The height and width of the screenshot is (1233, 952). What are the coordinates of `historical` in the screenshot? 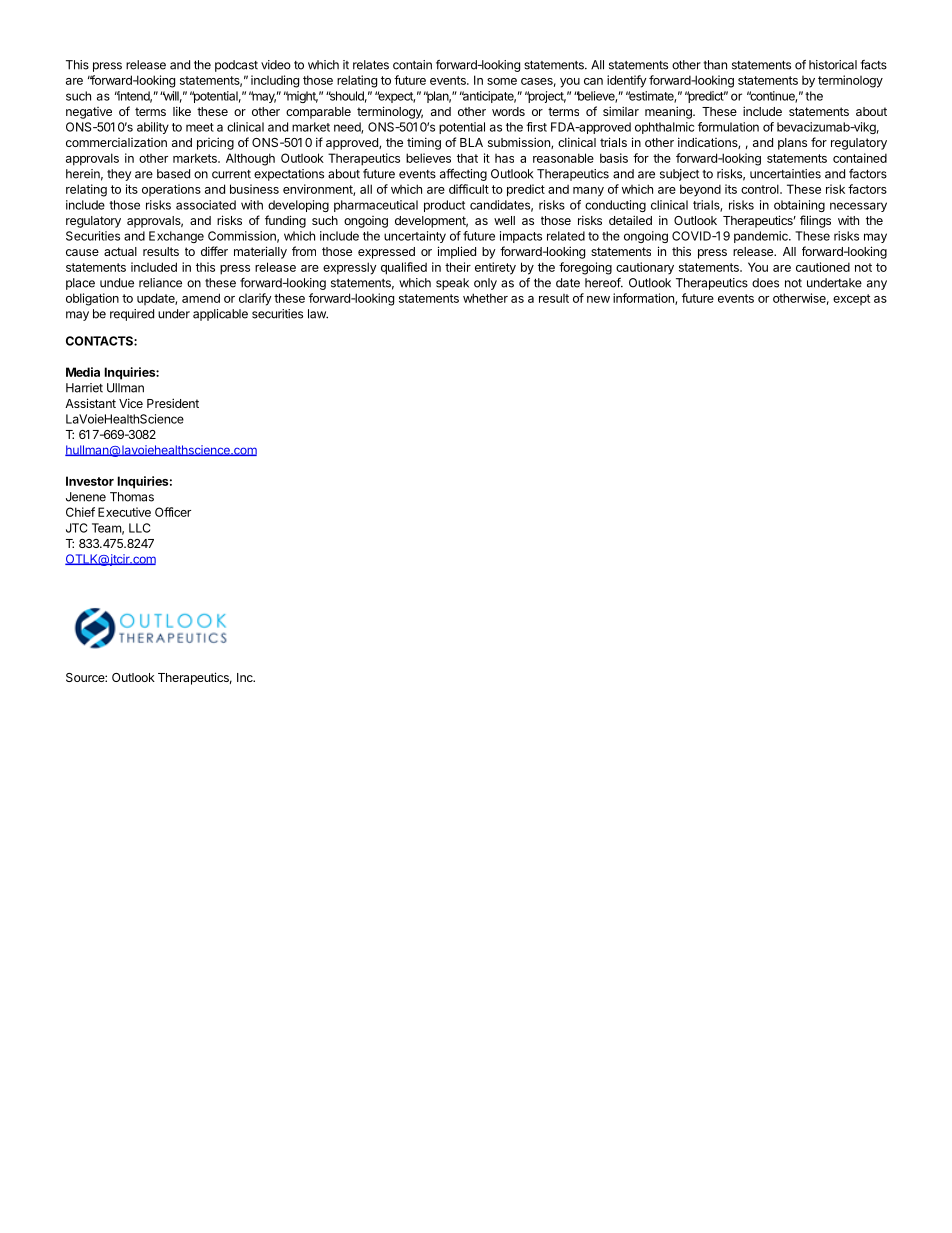 It's located at (833, 65).
